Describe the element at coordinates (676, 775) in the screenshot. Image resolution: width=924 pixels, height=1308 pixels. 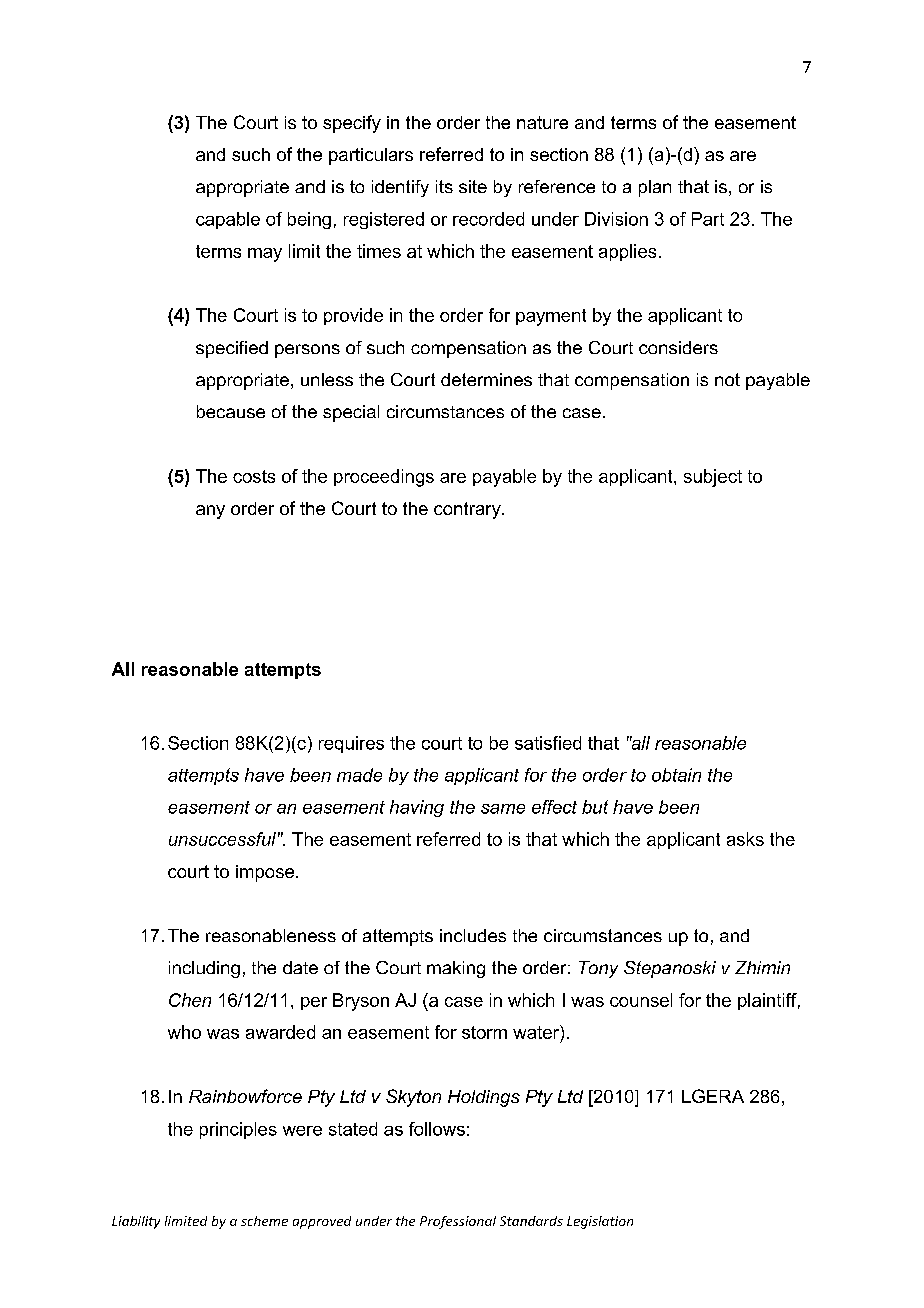
I see `obtain` at that location.
